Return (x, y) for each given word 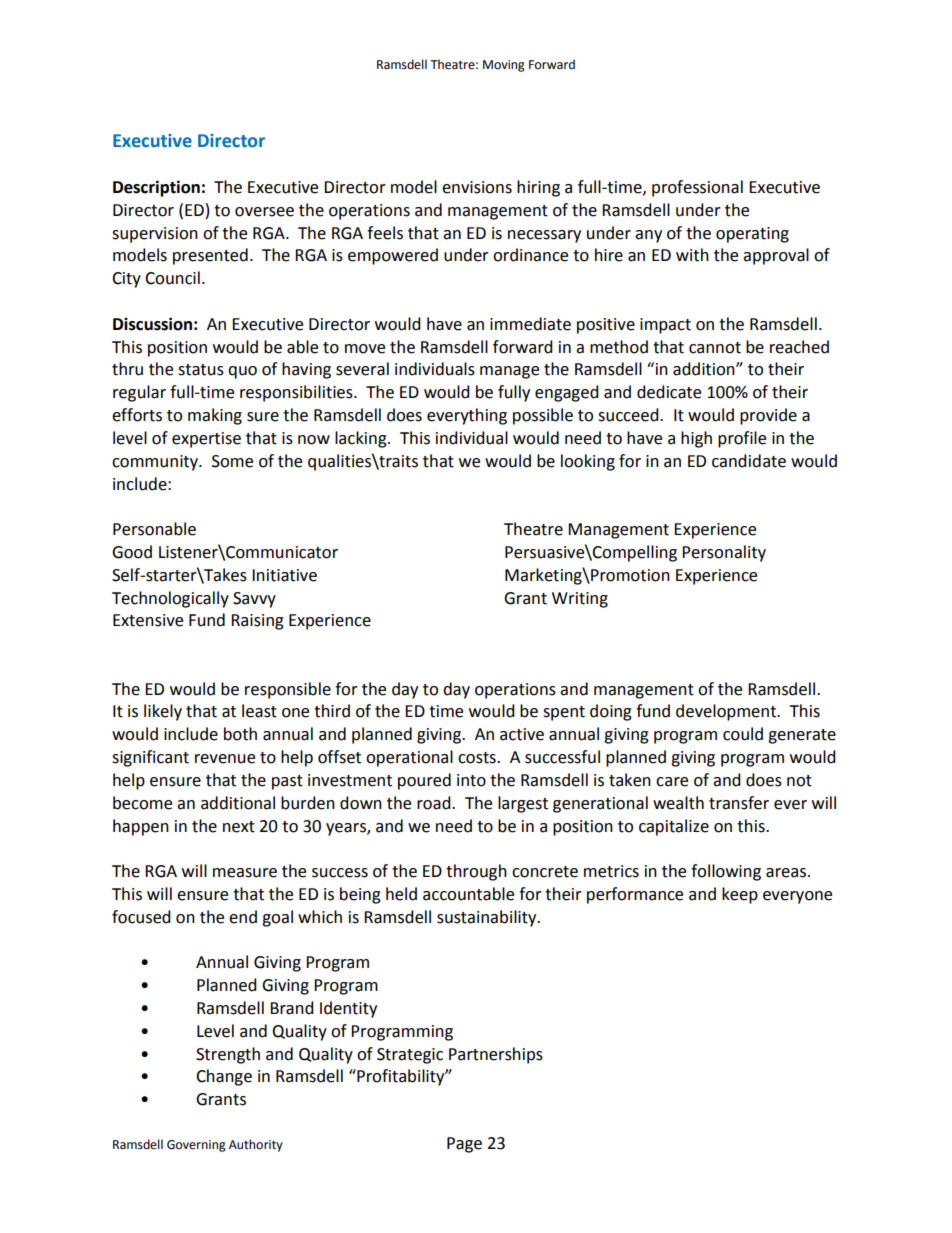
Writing (580, 600)
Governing (196, 1146)
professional (697, 188)
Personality (724, 553)
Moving (504, 66)
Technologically (170, 599)
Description (156, 188)
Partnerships (496, 1055)
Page (464, 1145)
